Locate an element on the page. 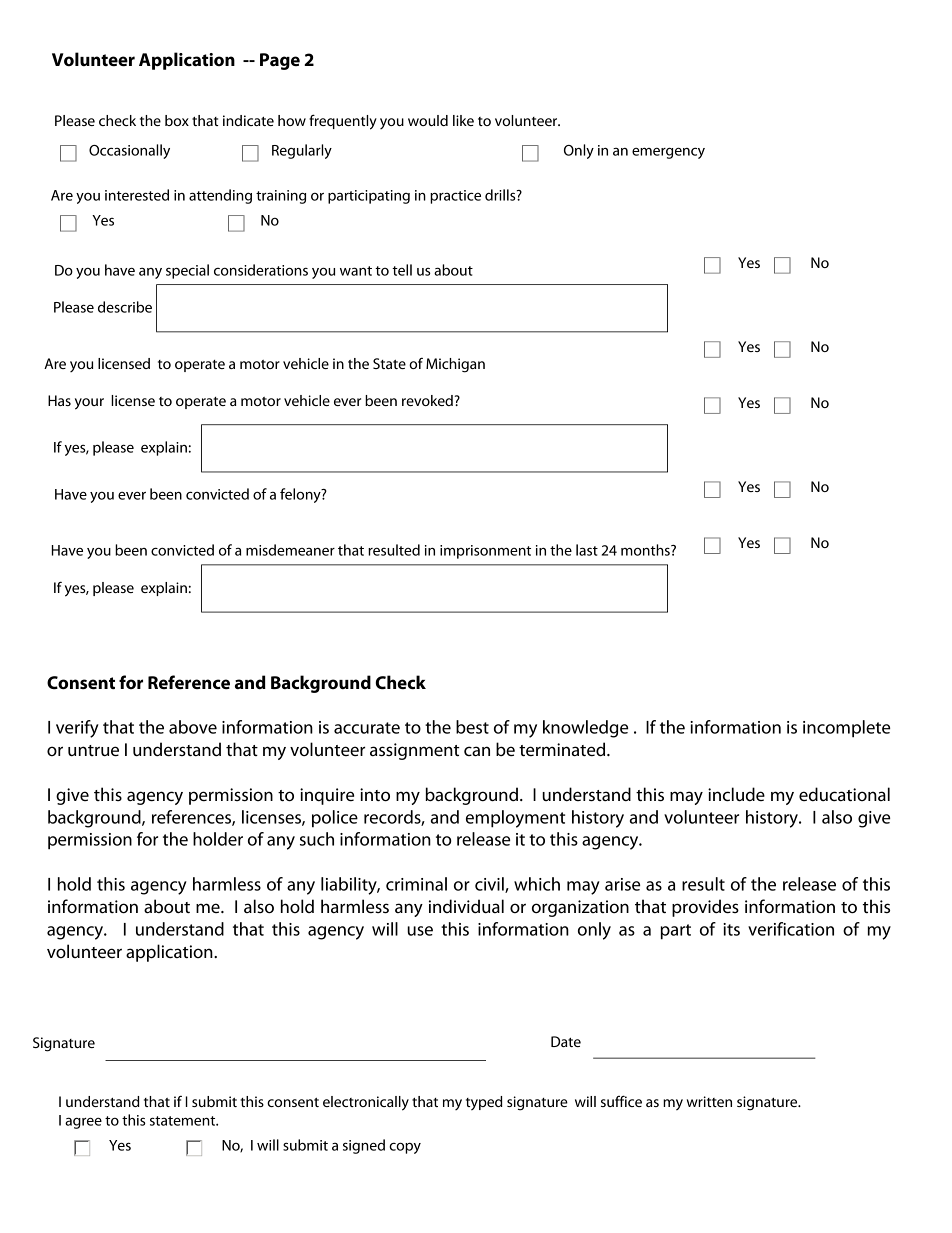 The image size is (952, 1233). individual is located at coordinates (466, 906).
